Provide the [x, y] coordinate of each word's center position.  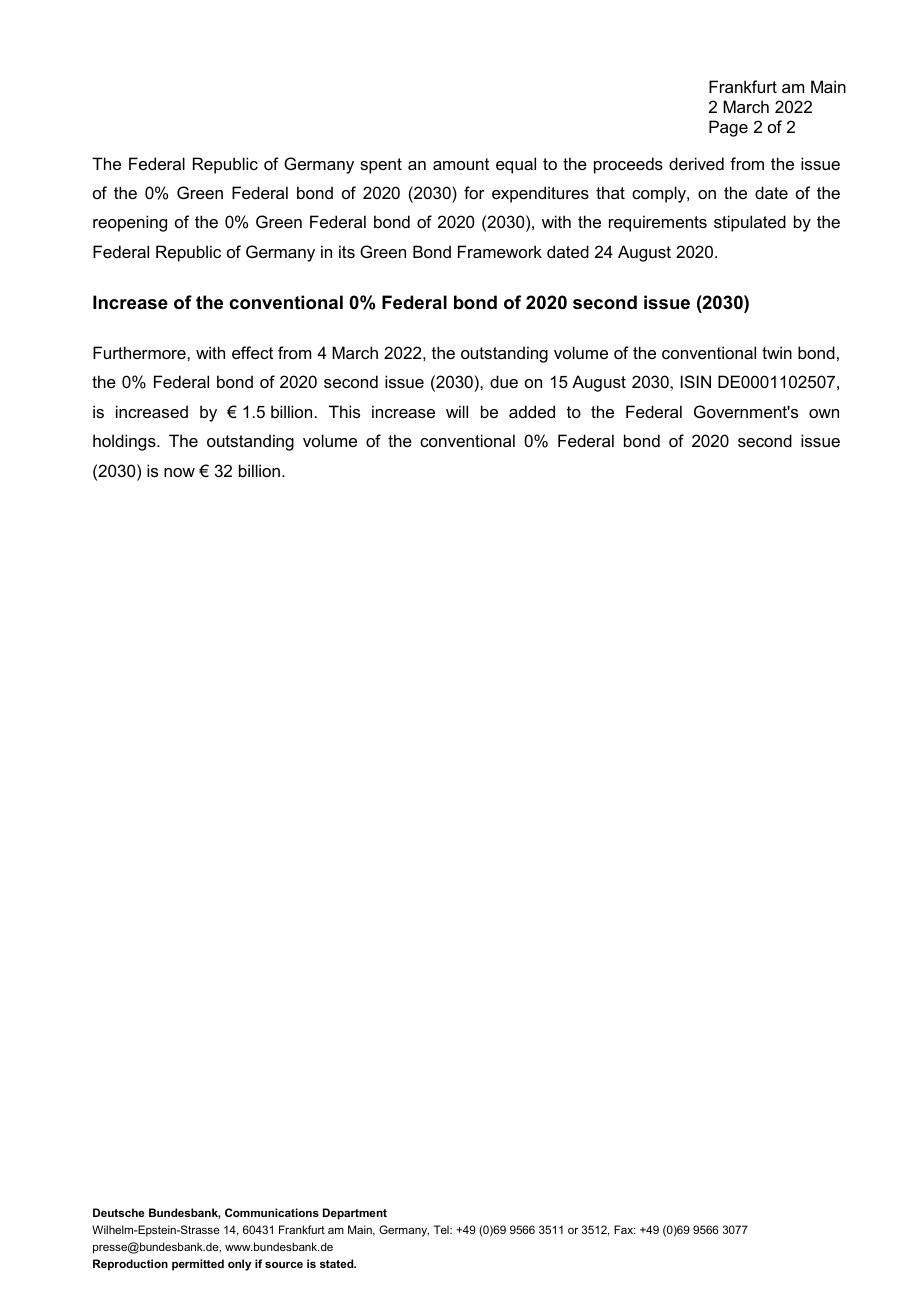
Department [355, 1214]
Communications [272, 1212]
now [179, 472]
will [457, 411]
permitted [198, 1265]
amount [461, 164]
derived [696, 163]
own [824, 413]
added [532, 411]
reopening [130, 223]
